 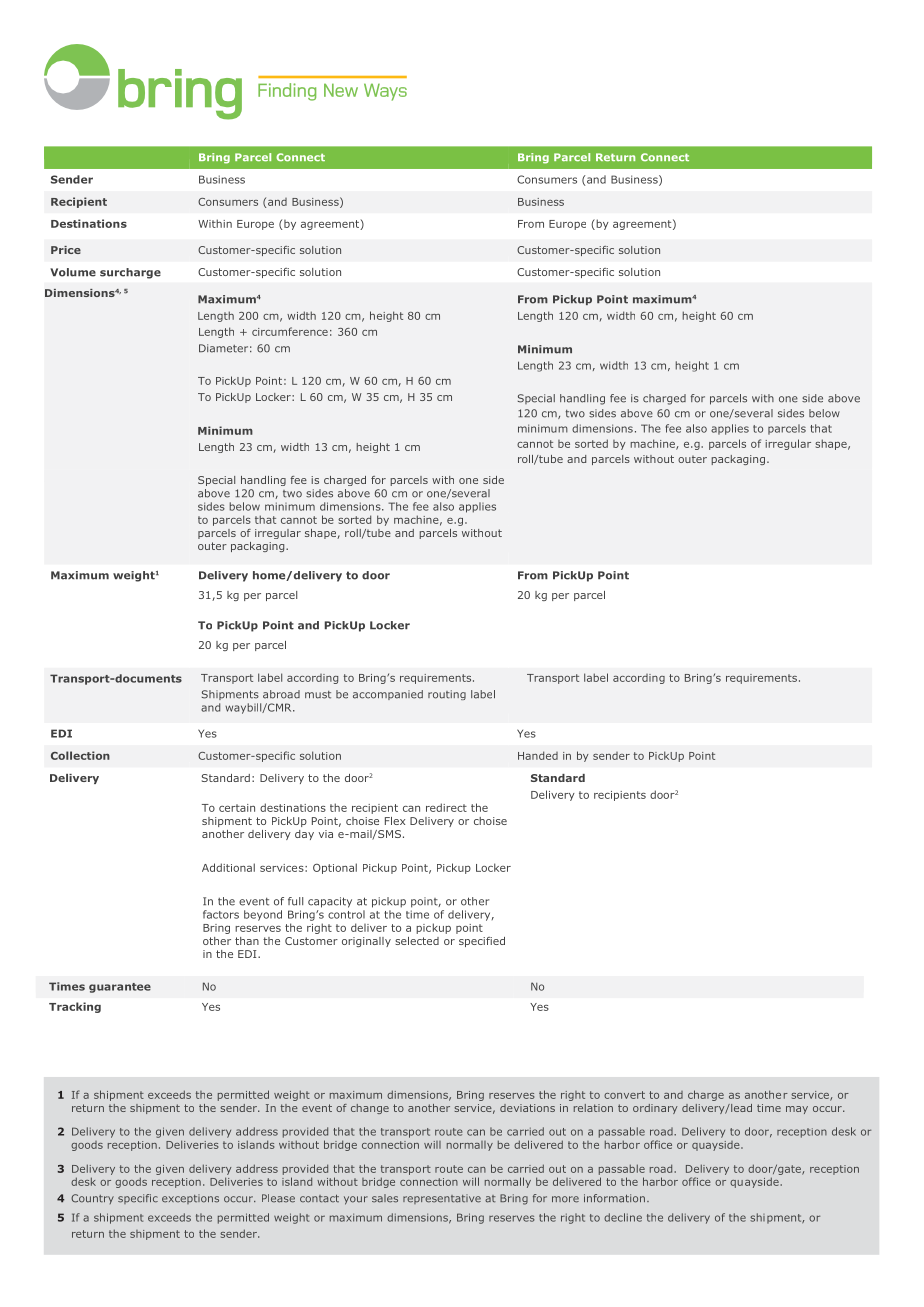 I want to click on Handed, so click(x=538, y=755).
